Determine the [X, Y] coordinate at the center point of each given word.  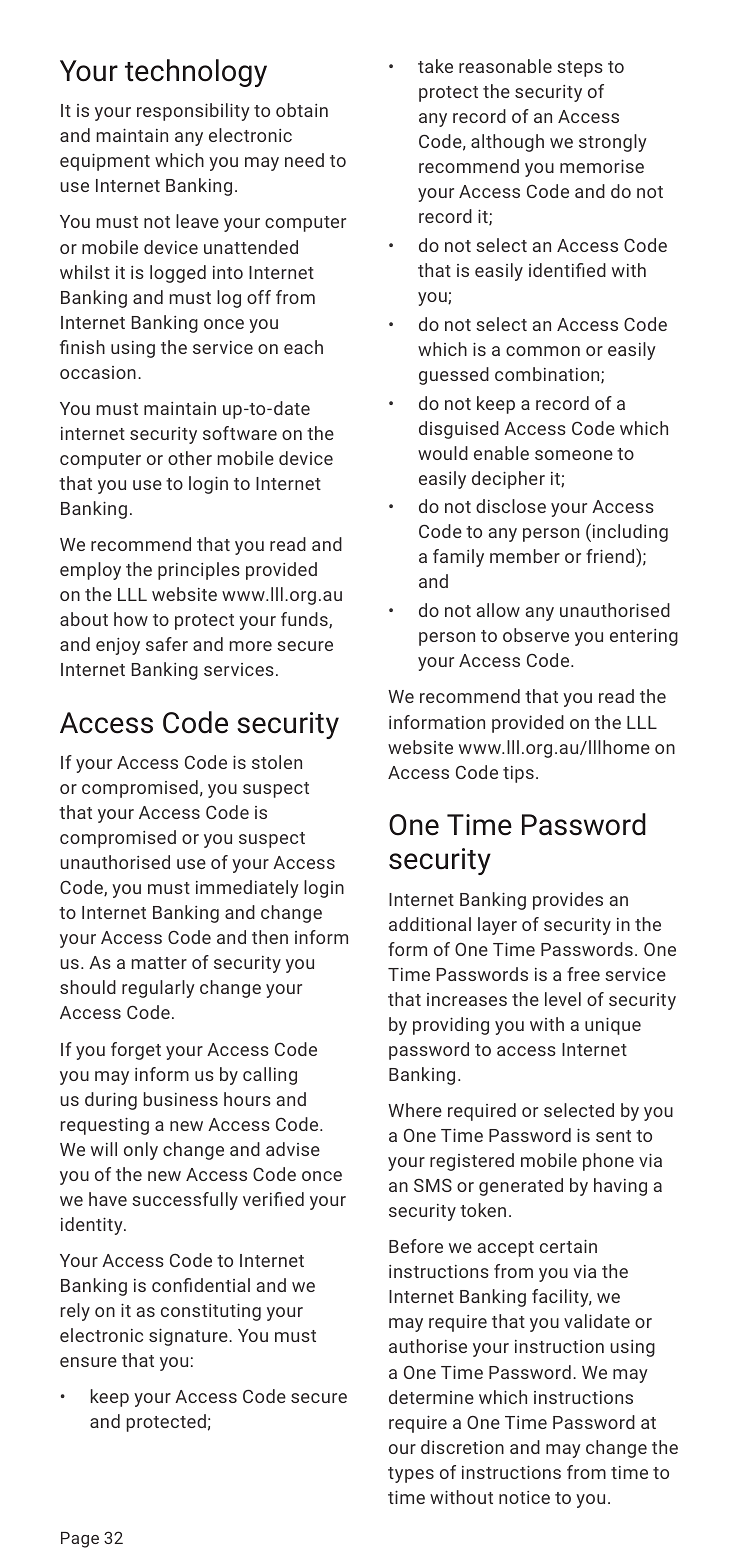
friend [611, 557]
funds [305, 620]
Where [415, 1110]
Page [80, 1540]
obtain [302, 110]
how [131, 619]
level [563, 999]
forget [136, 1051]
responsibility [193, 112]
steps [580, 69]
